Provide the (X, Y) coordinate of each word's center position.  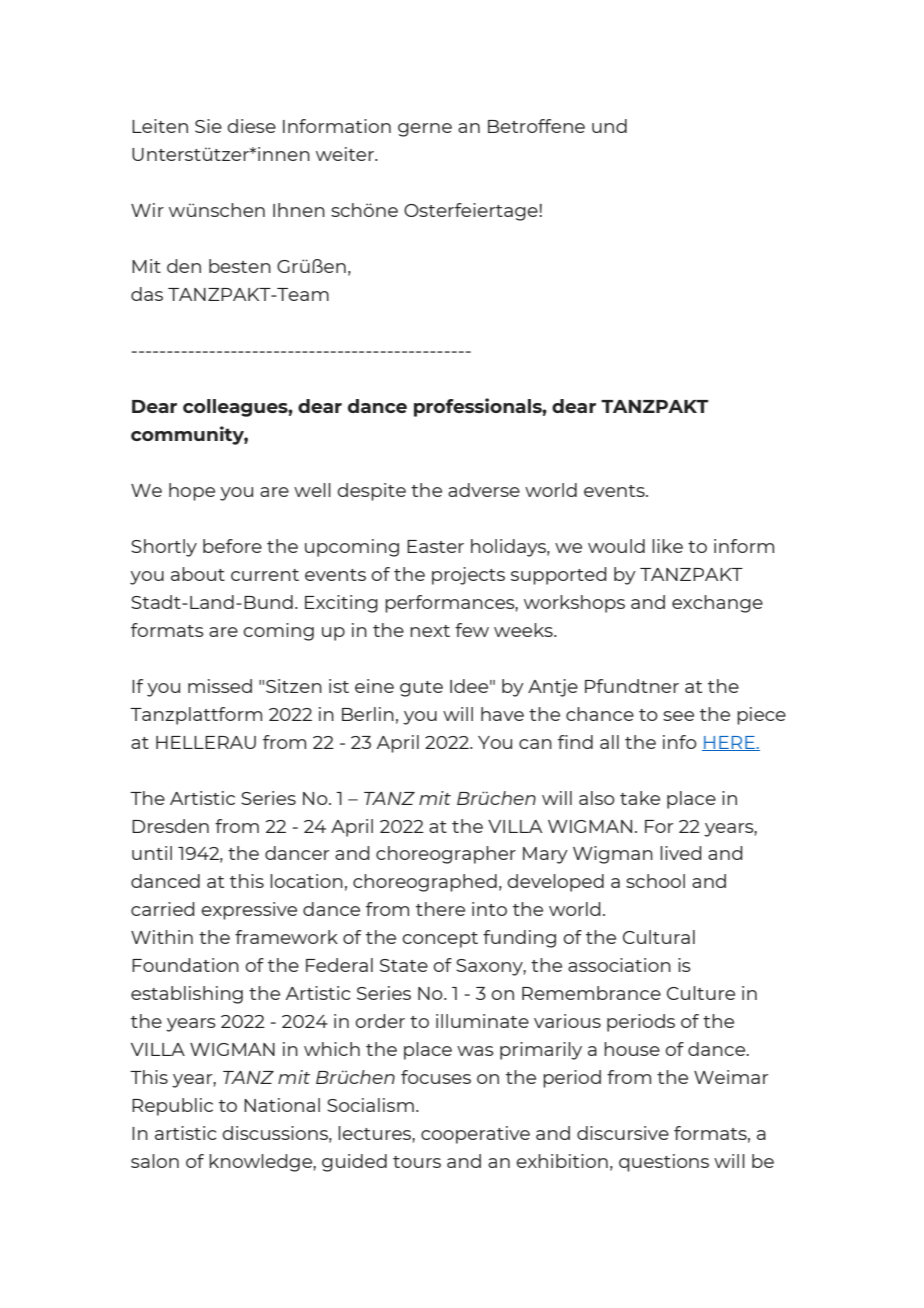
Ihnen (299, 210)
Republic (172, 1107)
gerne (425, 130)
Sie (208, 126)
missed (220, 686)
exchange (717, 604)
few (472, 630)
